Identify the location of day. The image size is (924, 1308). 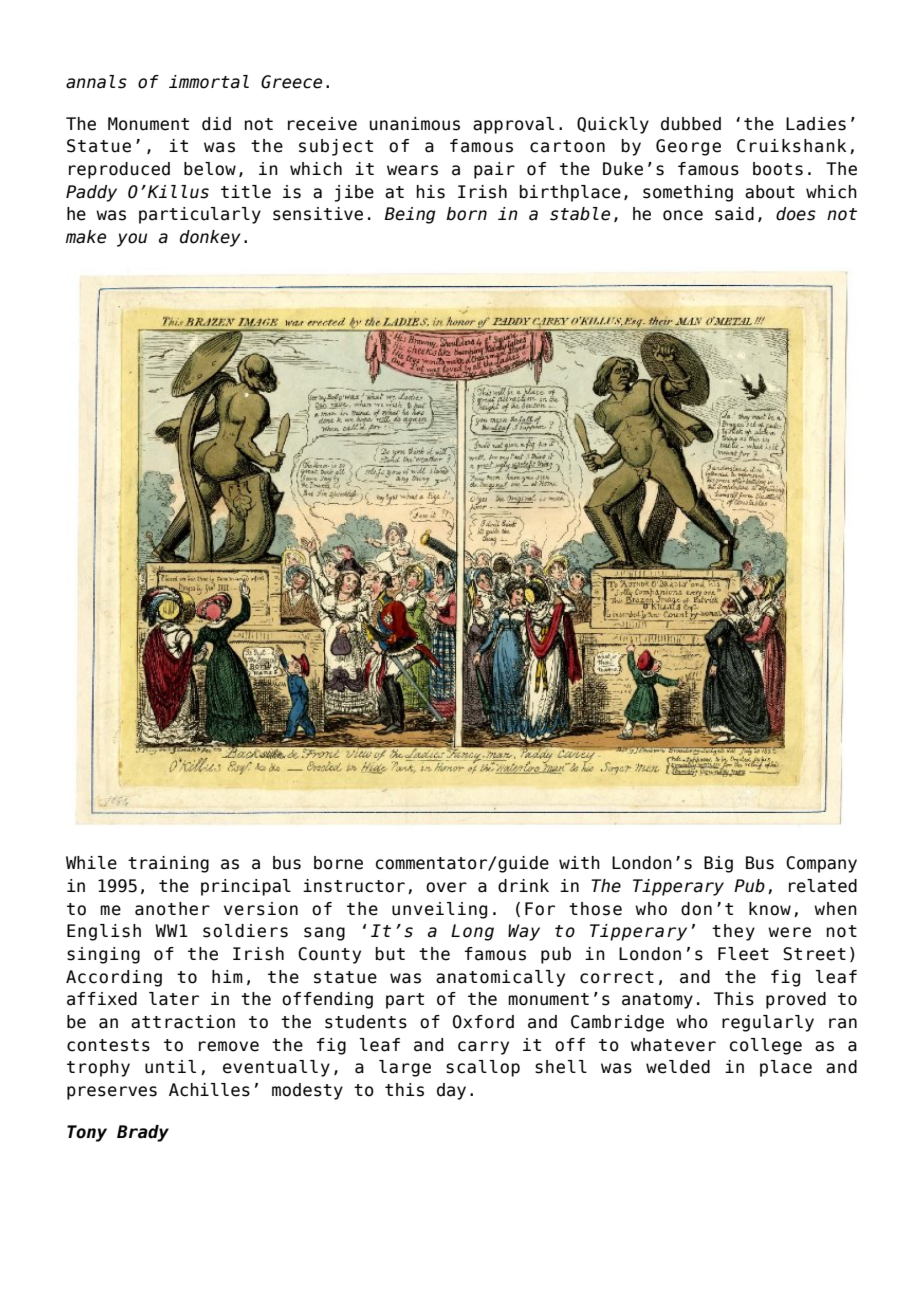
(451, 1091).
